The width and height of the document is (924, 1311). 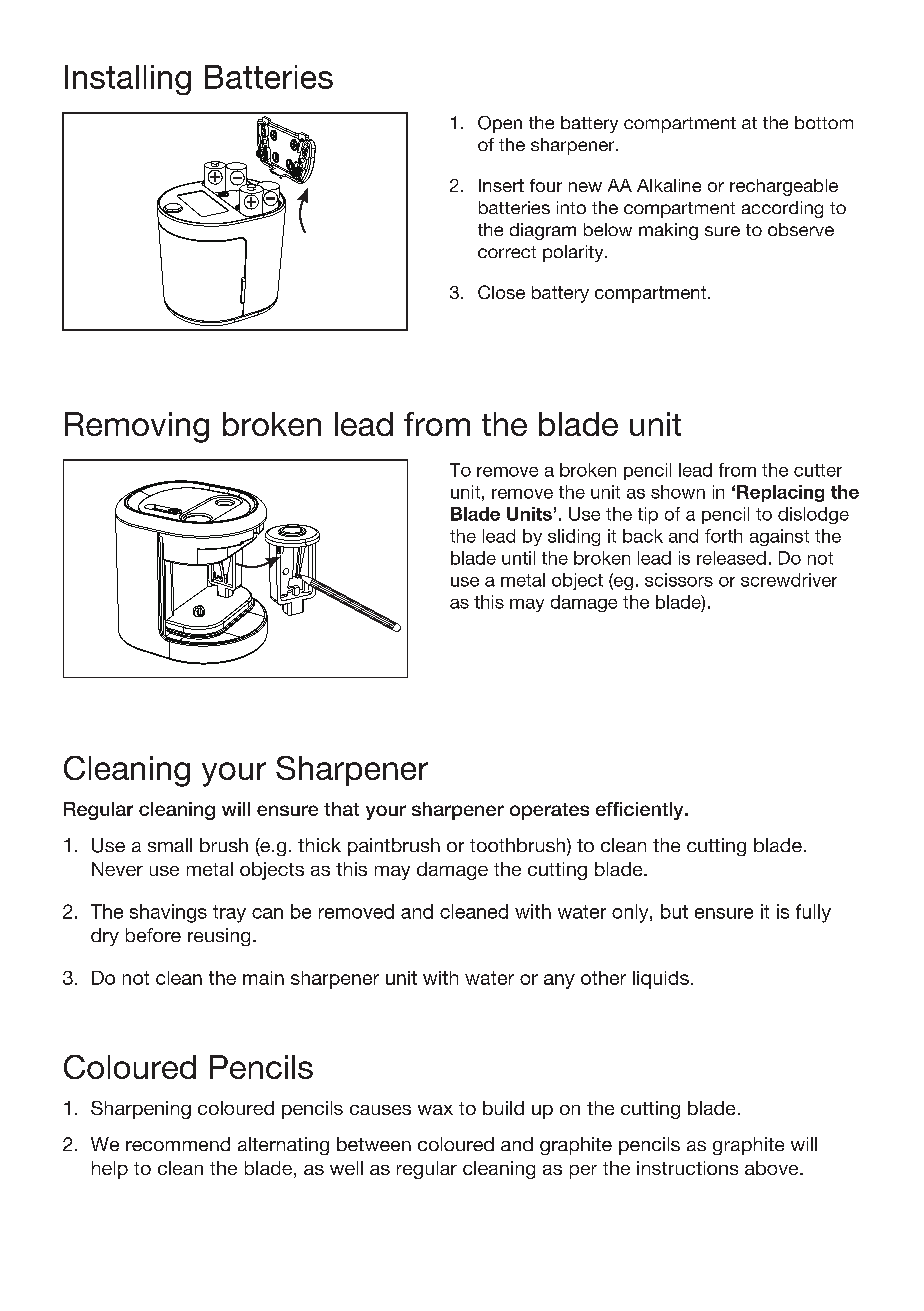 What do you see at coordinates (546, 185) in the document?
I see `four` at bounding box center [546, 185].
